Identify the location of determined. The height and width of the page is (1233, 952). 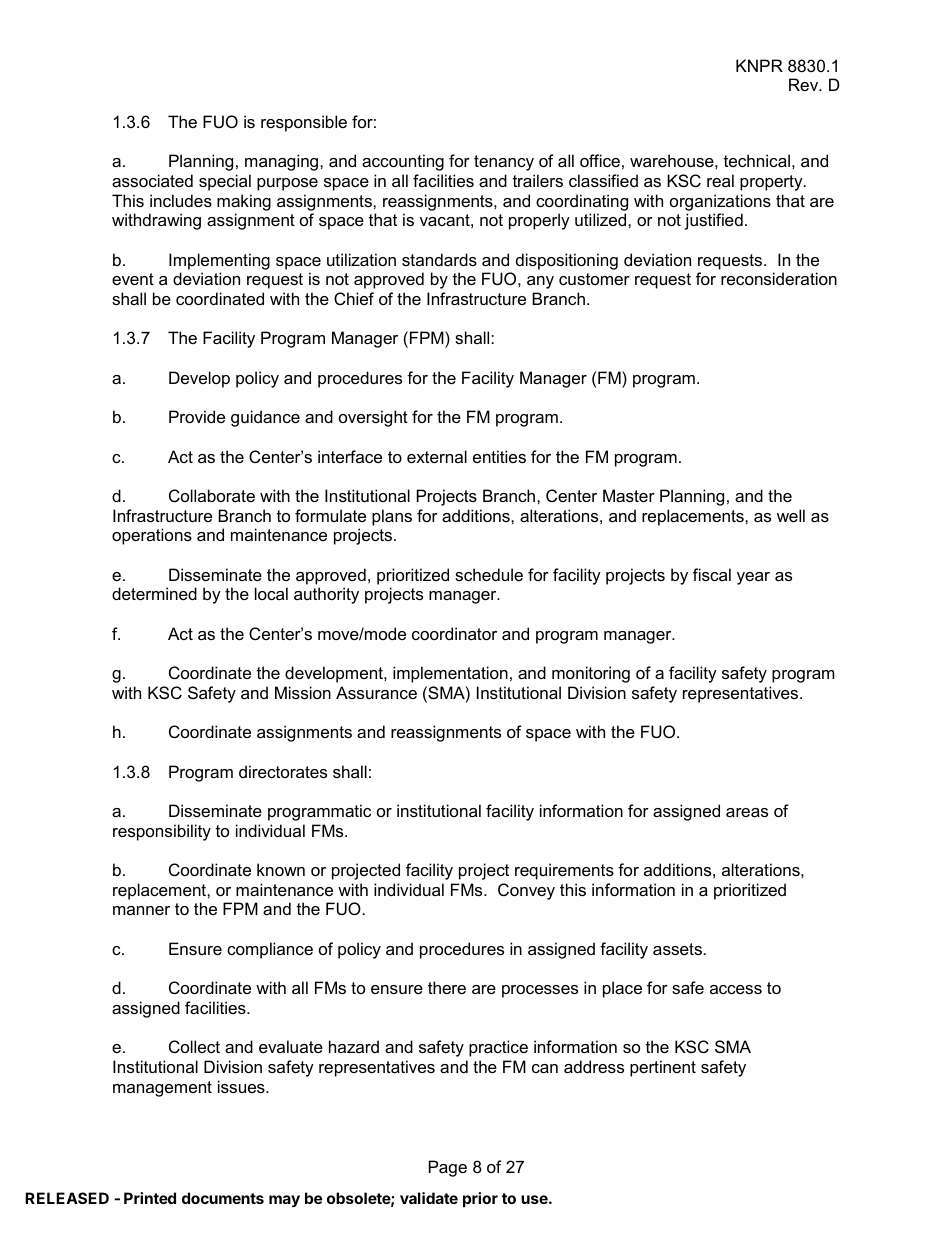
(154, 593).
